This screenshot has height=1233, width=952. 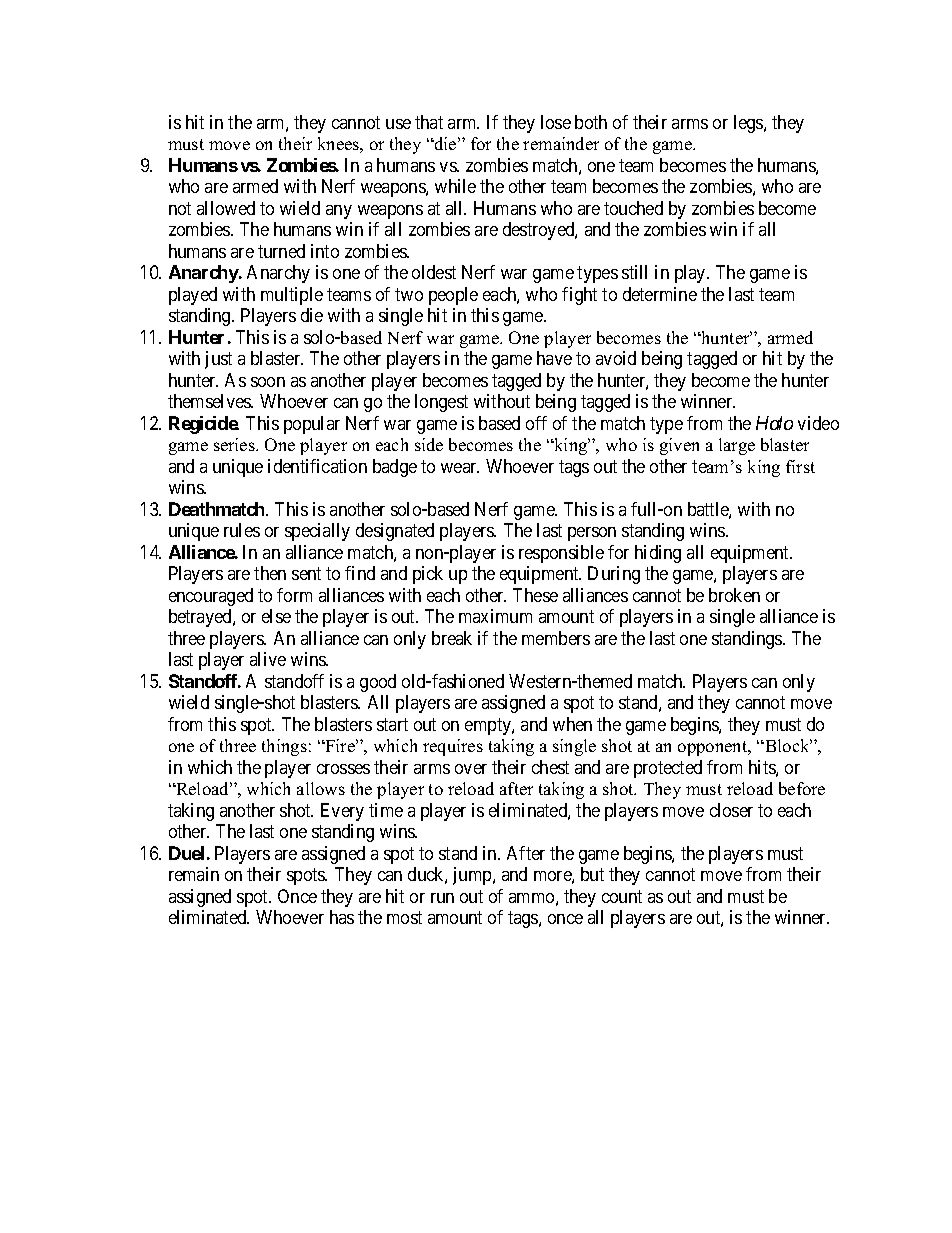 I want to click on legs, so click(x=749, y=124).
